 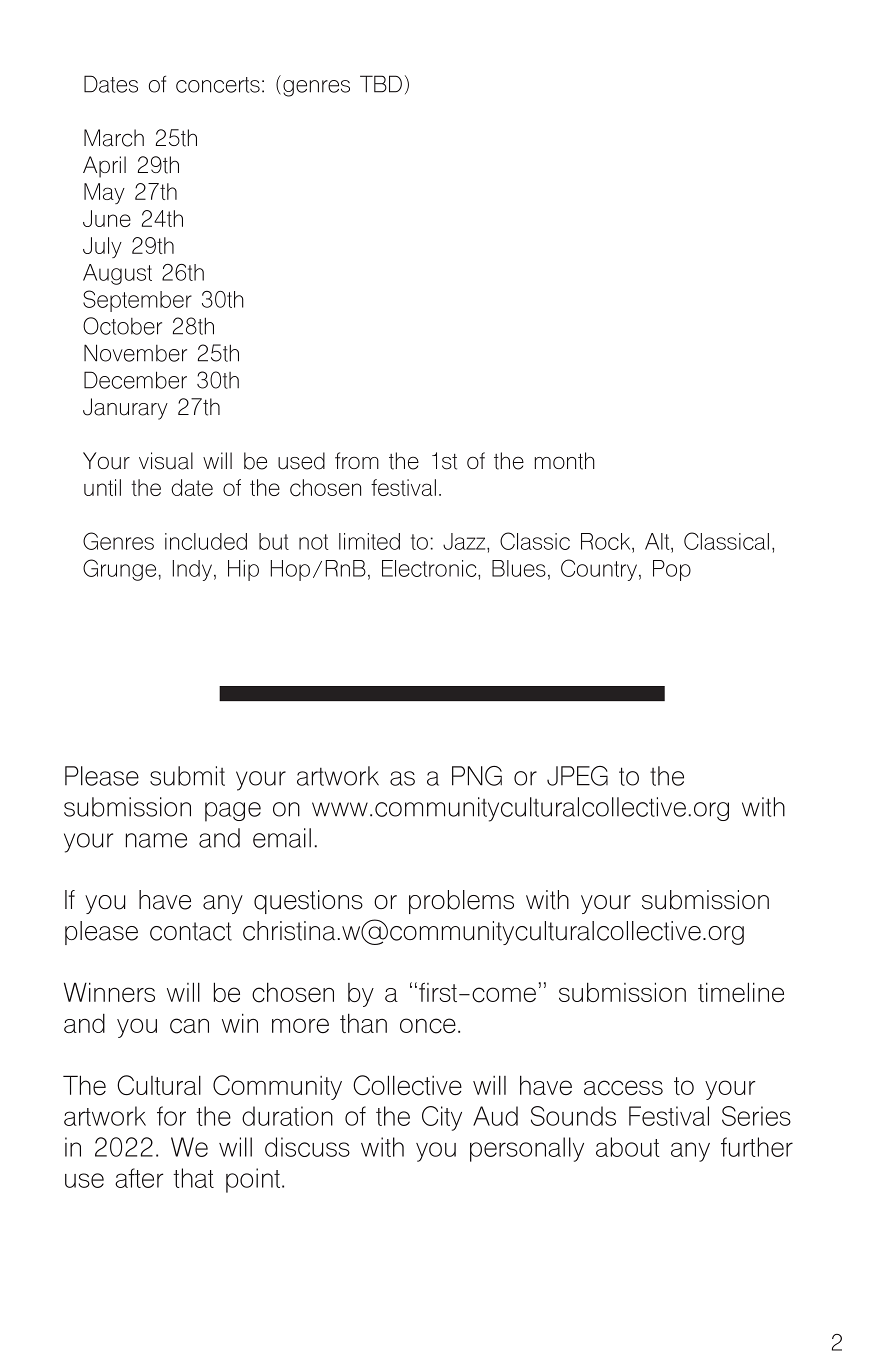 I want to click on March, so click(x=114, y=138).
